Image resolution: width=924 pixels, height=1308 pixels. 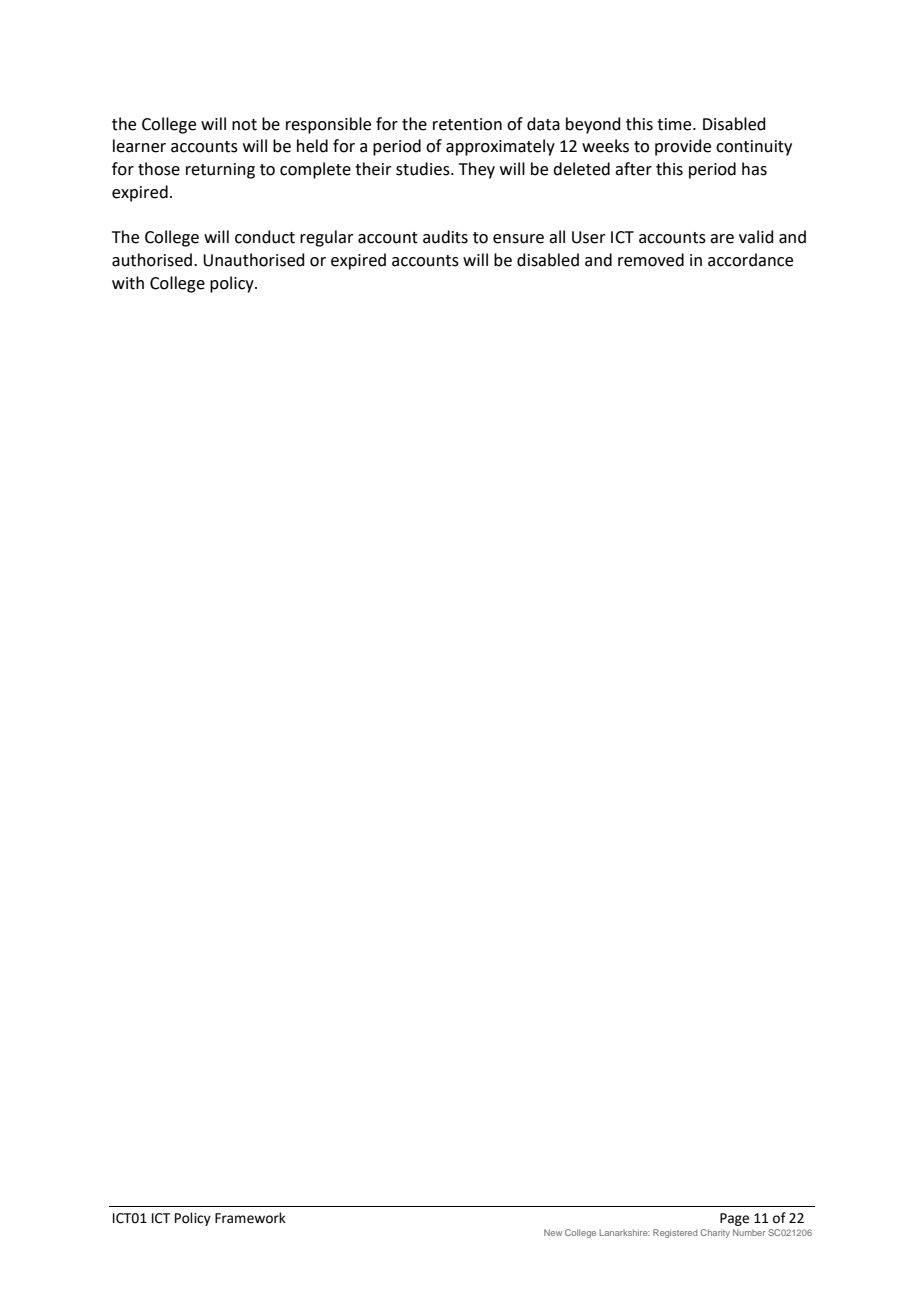 I want to click on returning, so click(x=220, y=171).
